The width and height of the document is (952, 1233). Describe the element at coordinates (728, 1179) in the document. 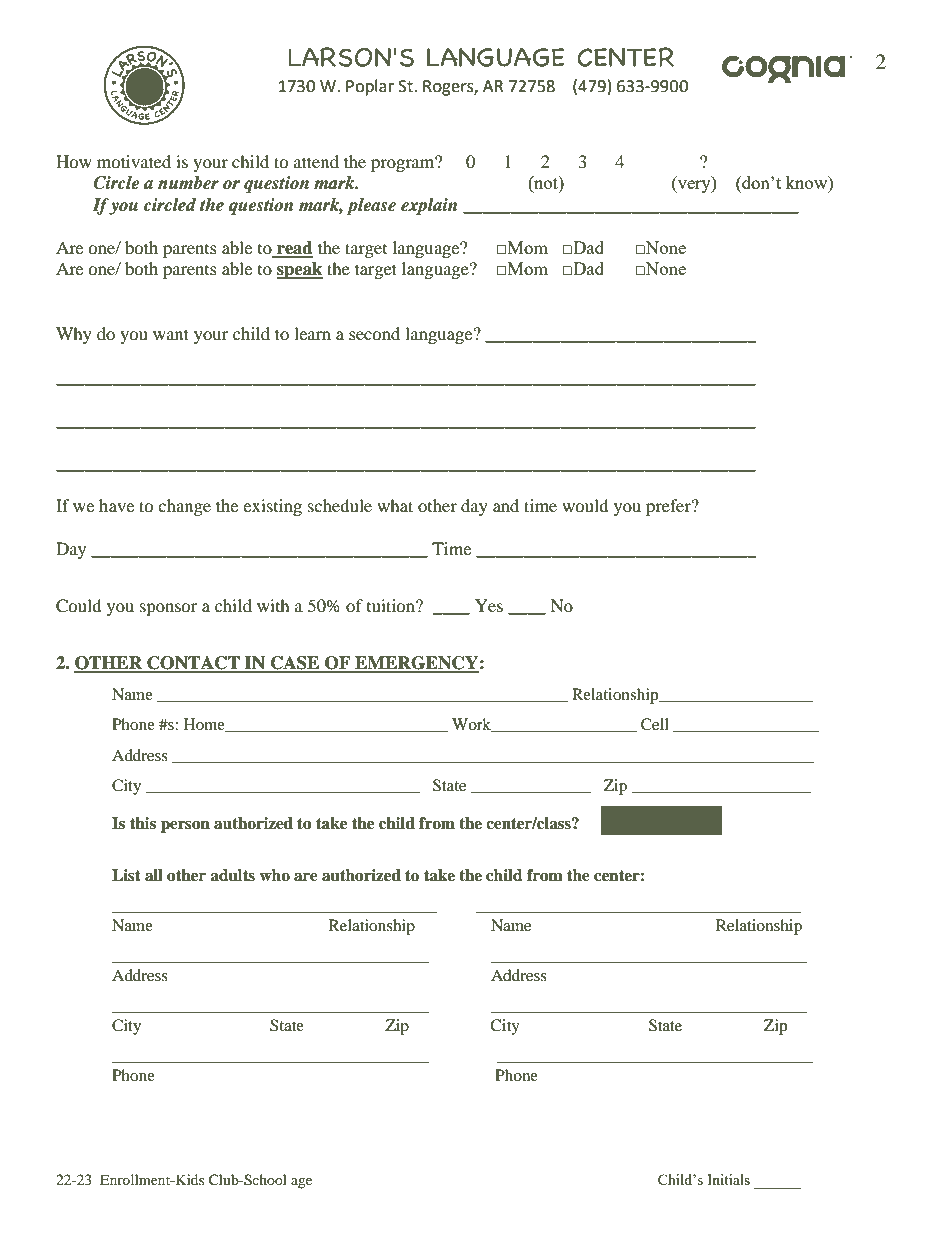

I see `Initials` at that location.
